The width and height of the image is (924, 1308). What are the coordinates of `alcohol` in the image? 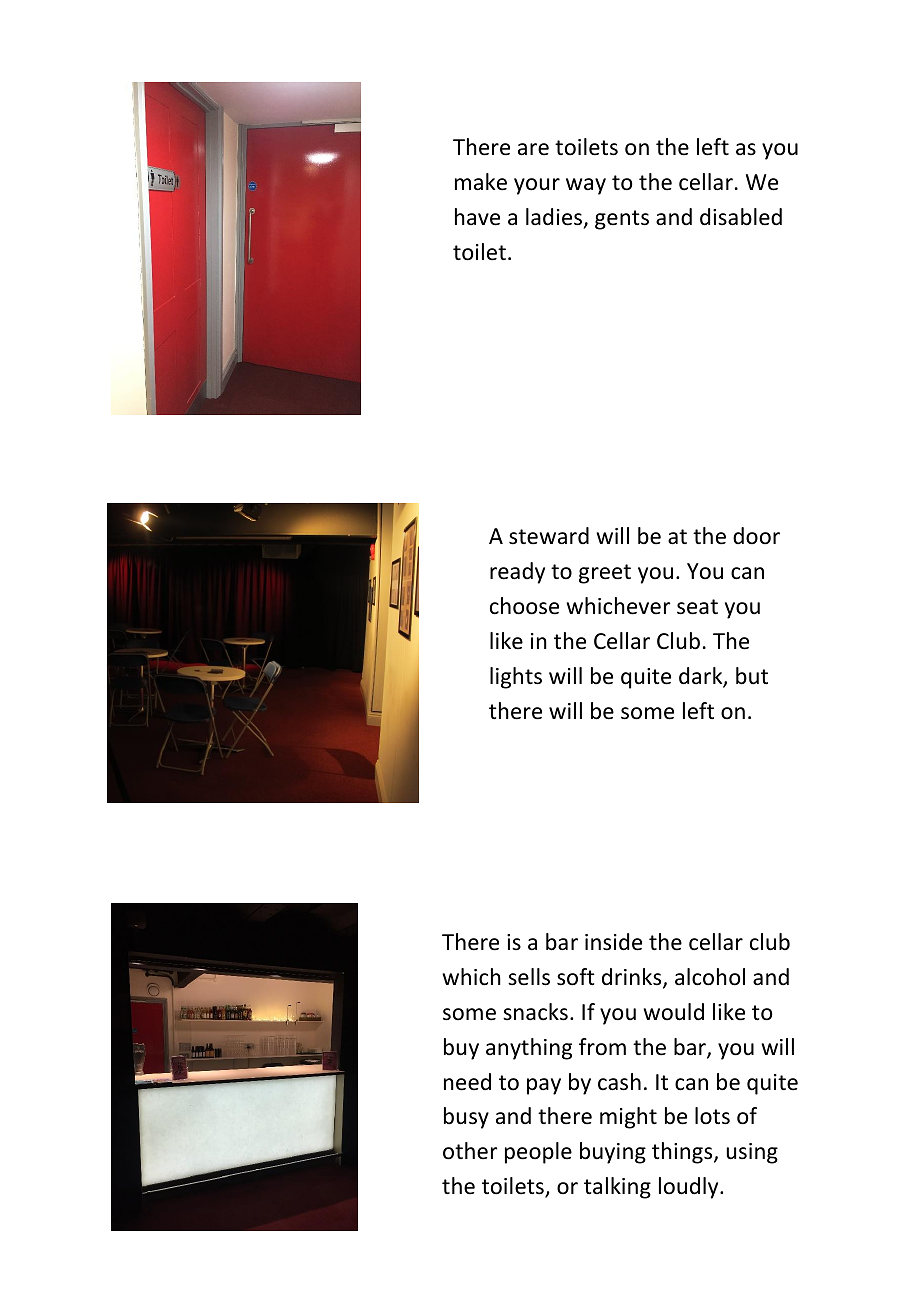 It's located at (710, 977).
